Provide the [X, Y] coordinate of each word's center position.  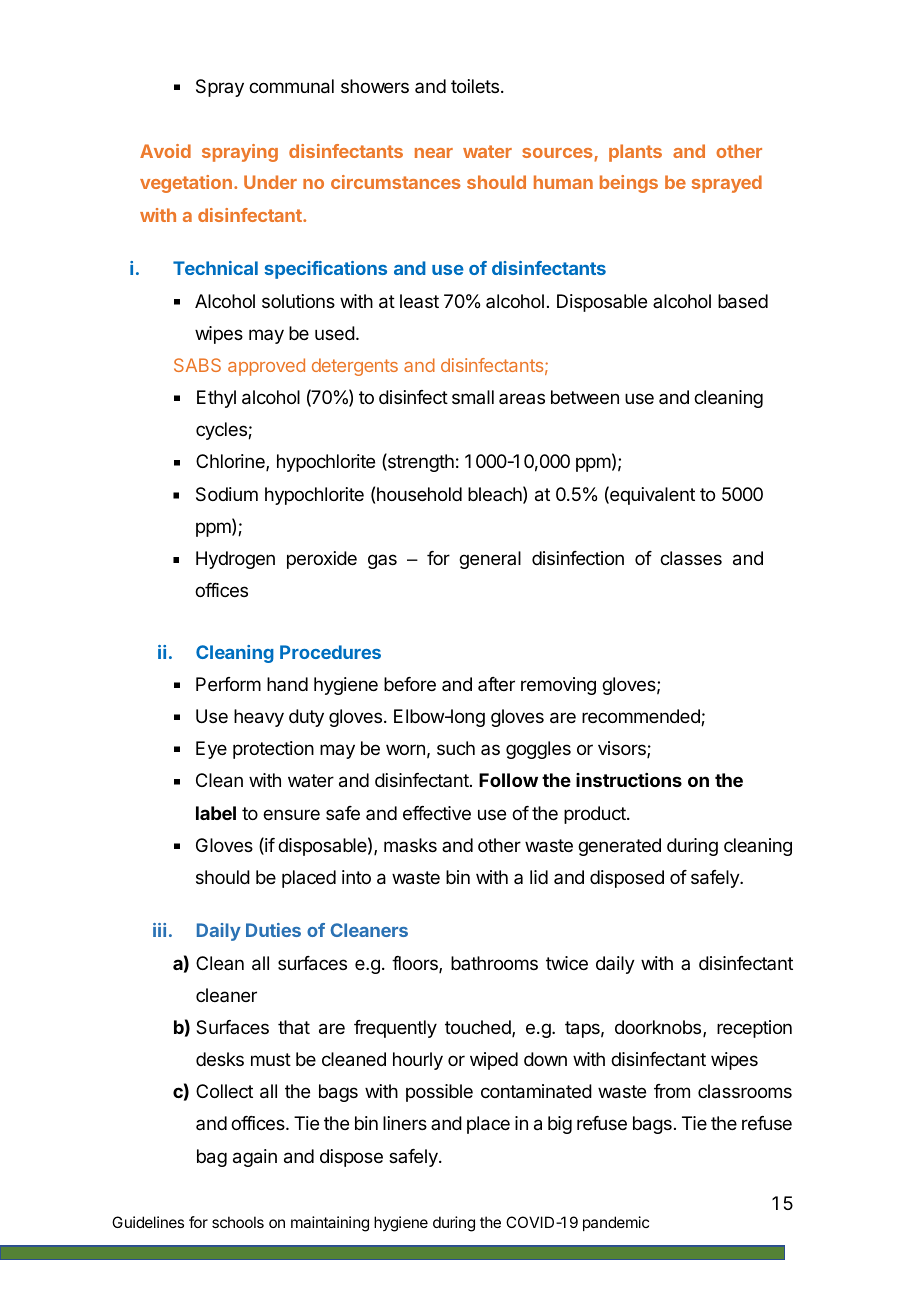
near [434, 153]
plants [635, 153]
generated [619, 847]
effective [437, 813]
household [419, 494]
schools [238, 1222]
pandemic [616, 1223]
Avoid [165, 151]
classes [691, 558]
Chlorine [231, 462]
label [216, 813]
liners [405, 1123]
